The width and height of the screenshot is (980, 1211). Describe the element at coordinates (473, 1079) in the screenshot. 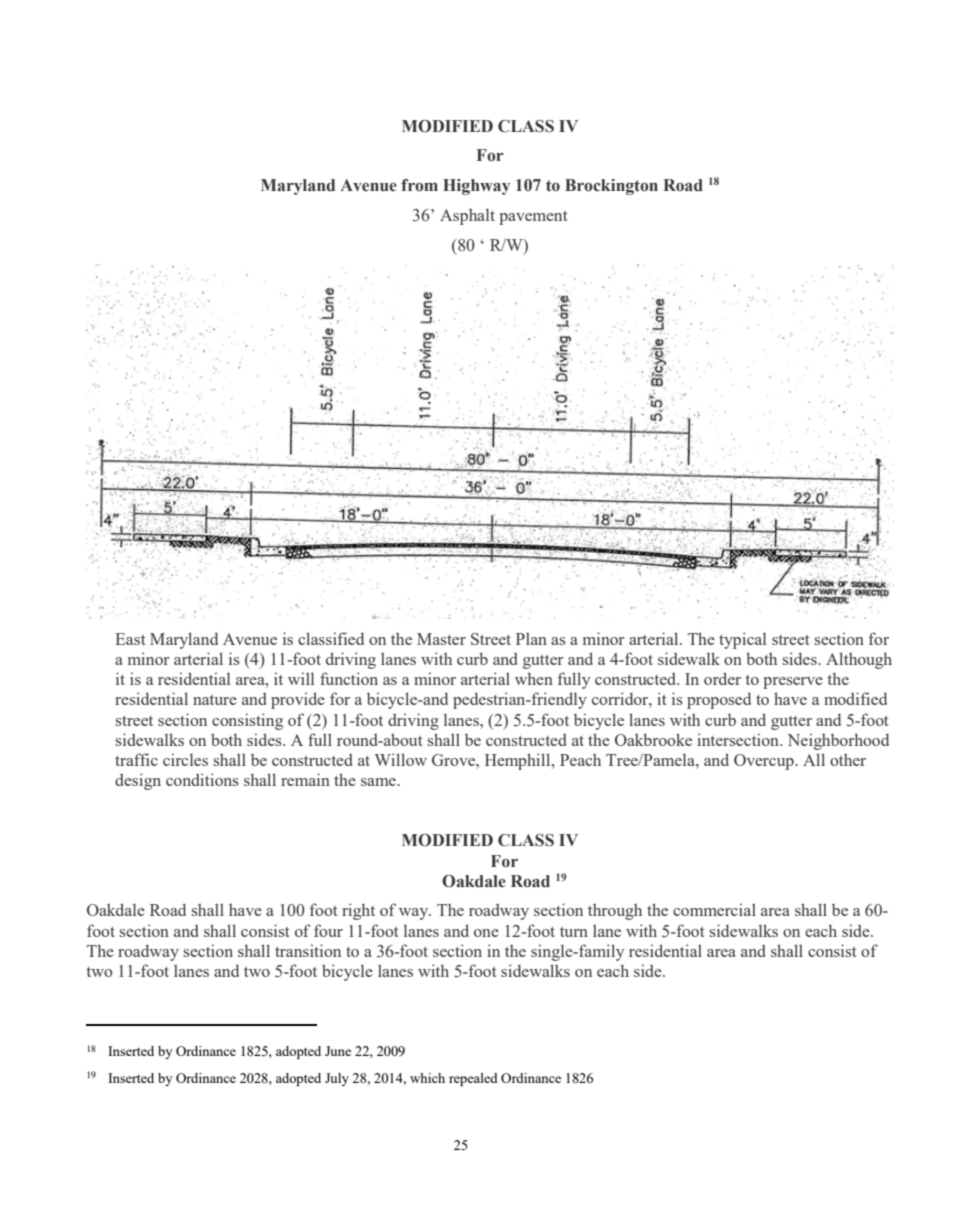

I see `repealed` at that location.
